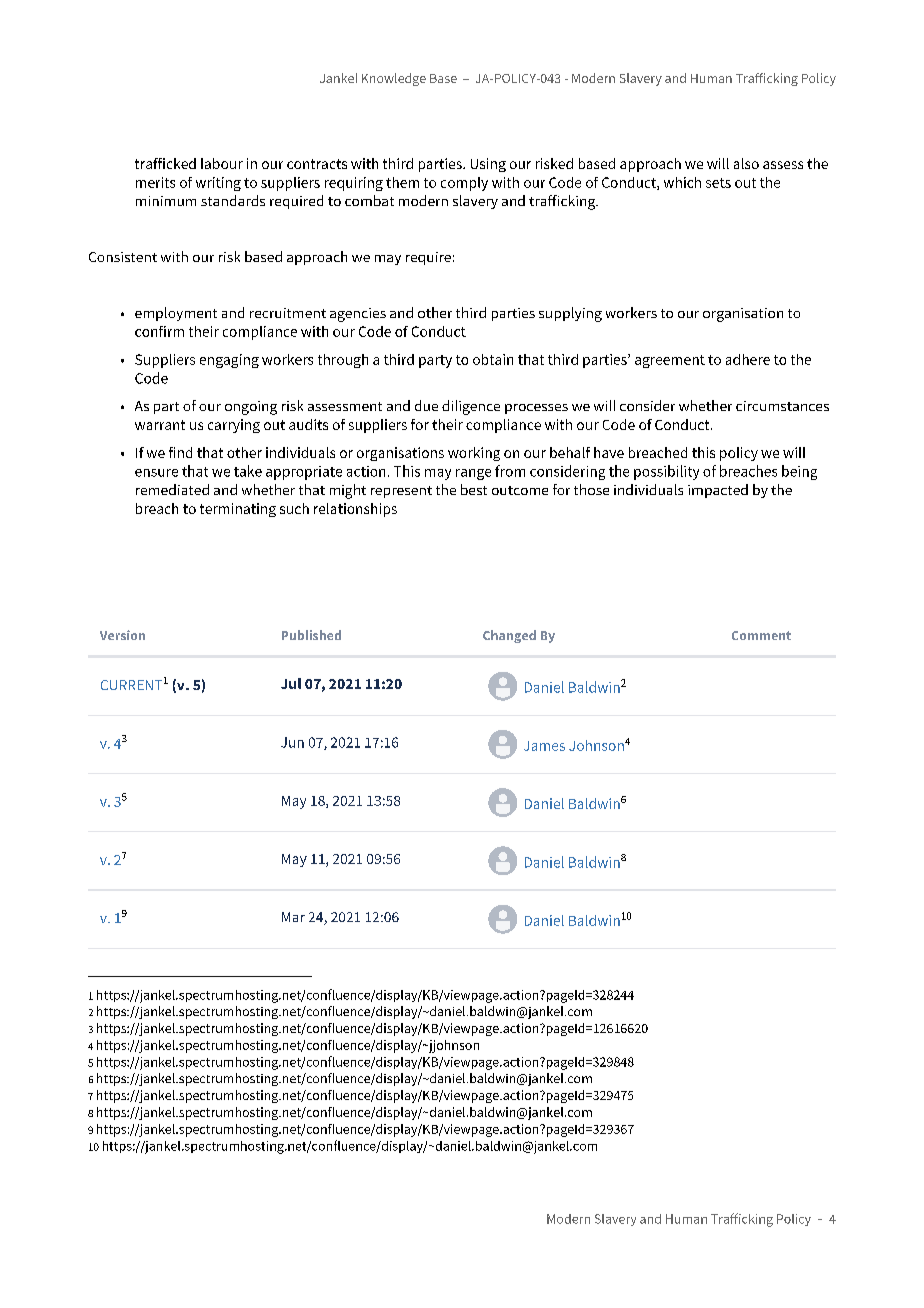  What do you see at coordinates (544, 746) in the image?
I see `James` at bounding box center [544, 746].
